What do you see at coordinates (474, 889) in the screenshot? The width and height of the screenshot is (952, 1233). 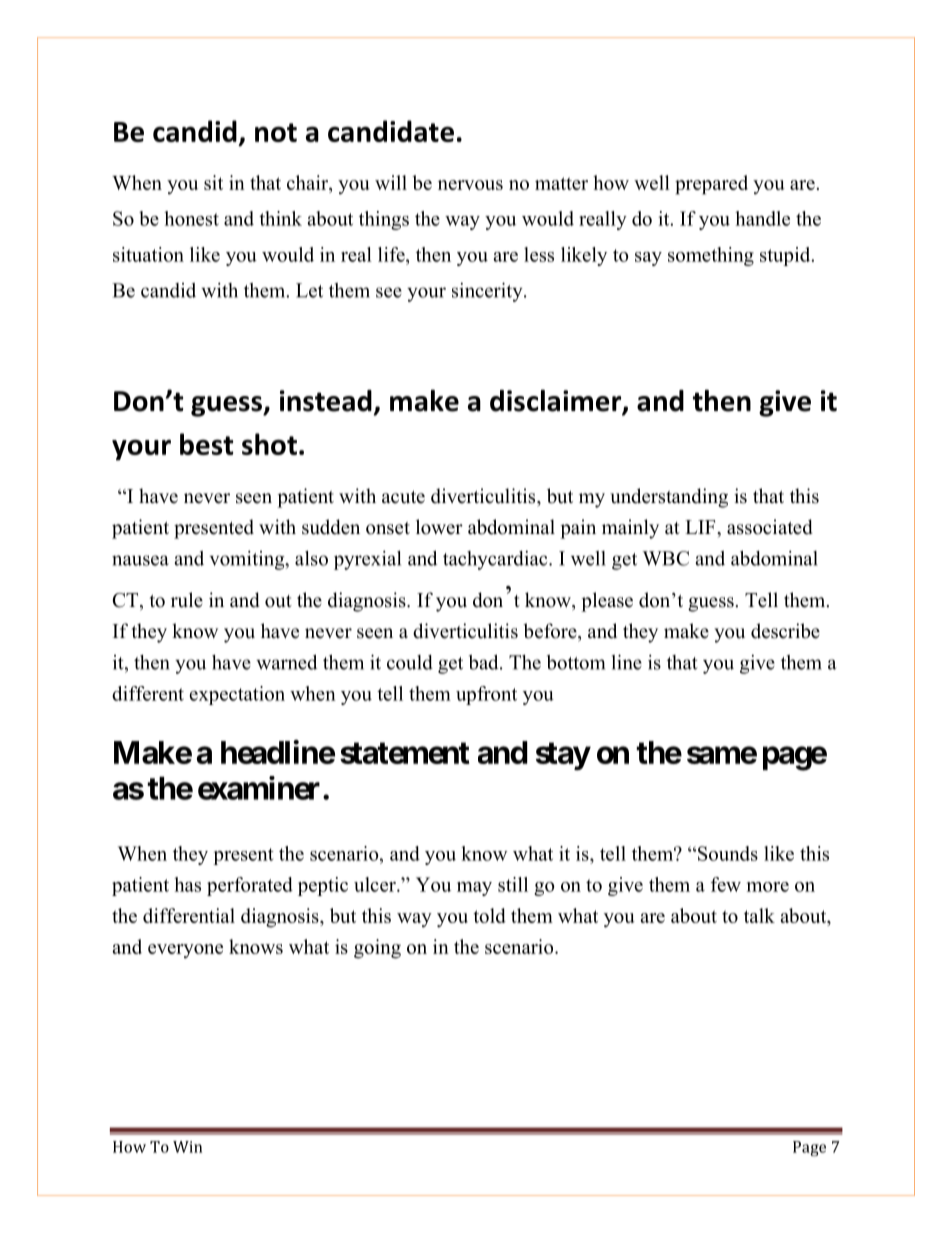 I see `may` at bounding box center [474, 889].
